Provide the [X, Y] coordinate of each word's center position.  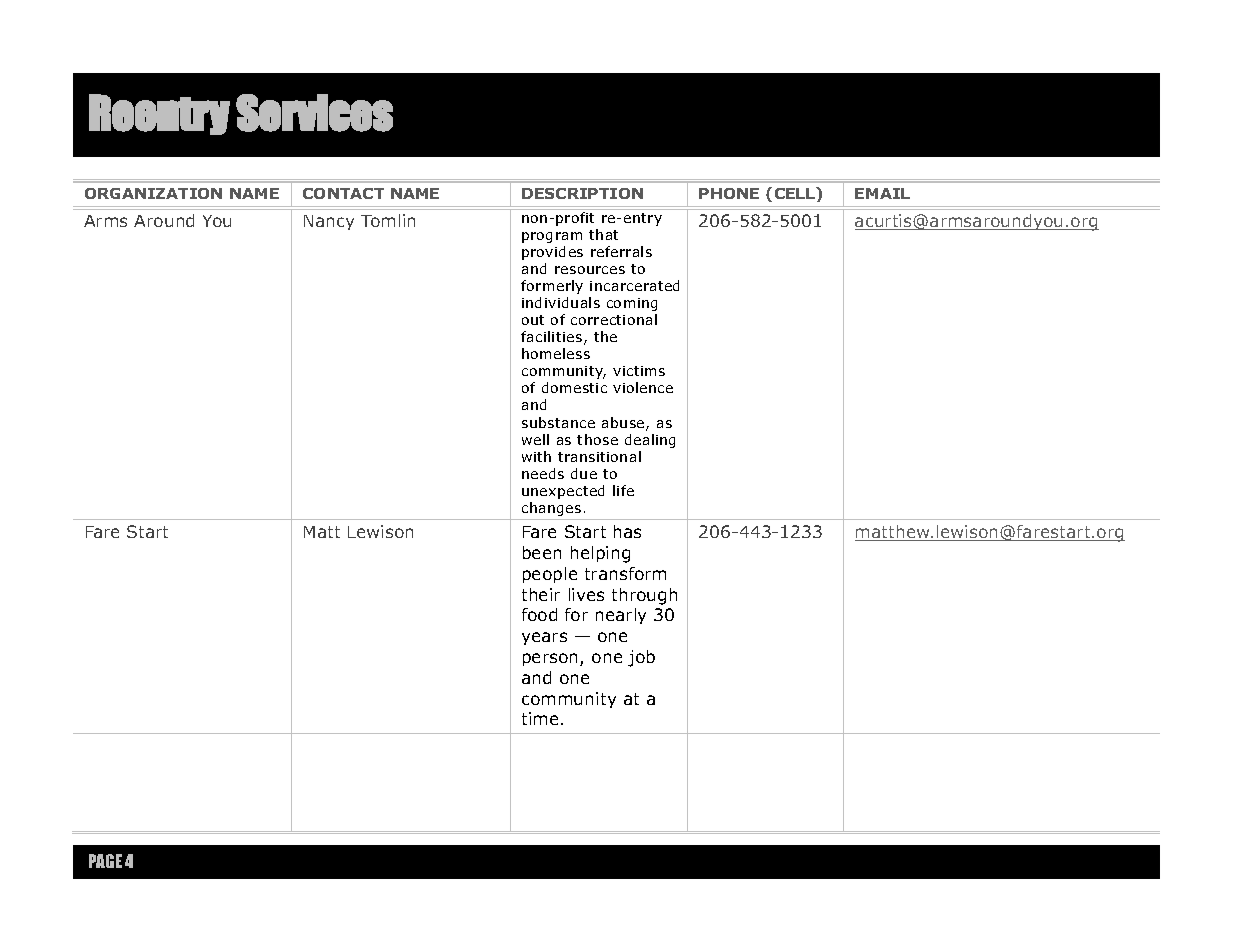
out [533, 320]
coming [632, 304]
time [540, 718]
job [641, 658]
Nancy [329, 222]
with [536, 456]
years [544, 638]
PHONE [729, 193]
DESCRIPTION [582, 193]
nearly [621, 616]
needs [543, 473]
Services [314, 113]
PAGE [105, 861]
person [552, 659]
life [623, 490]
